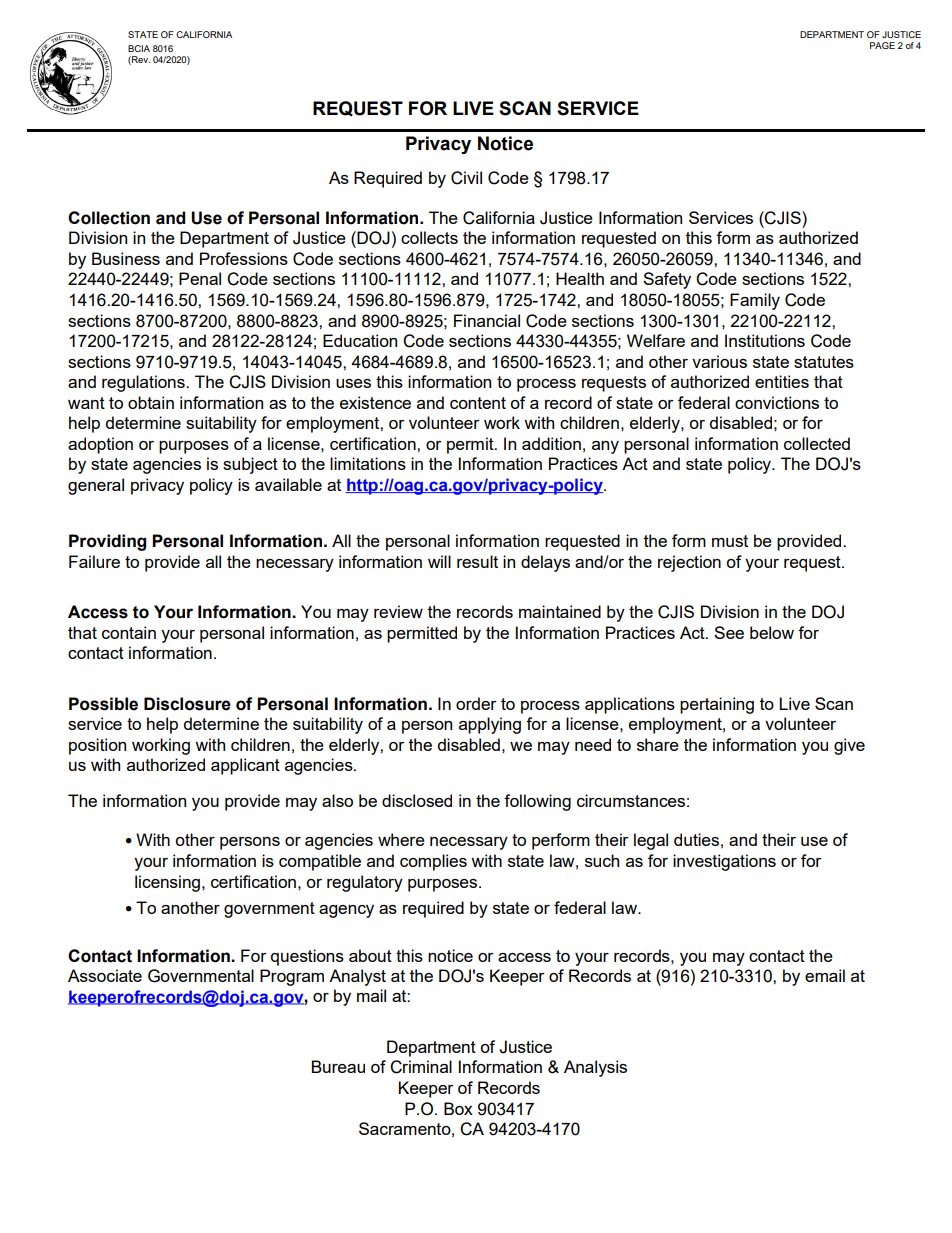 This image has height=1233, width=952. What do you see at coordinates (466, 178) in the image?
I see `Civil` at bounding box center [466, 178].
